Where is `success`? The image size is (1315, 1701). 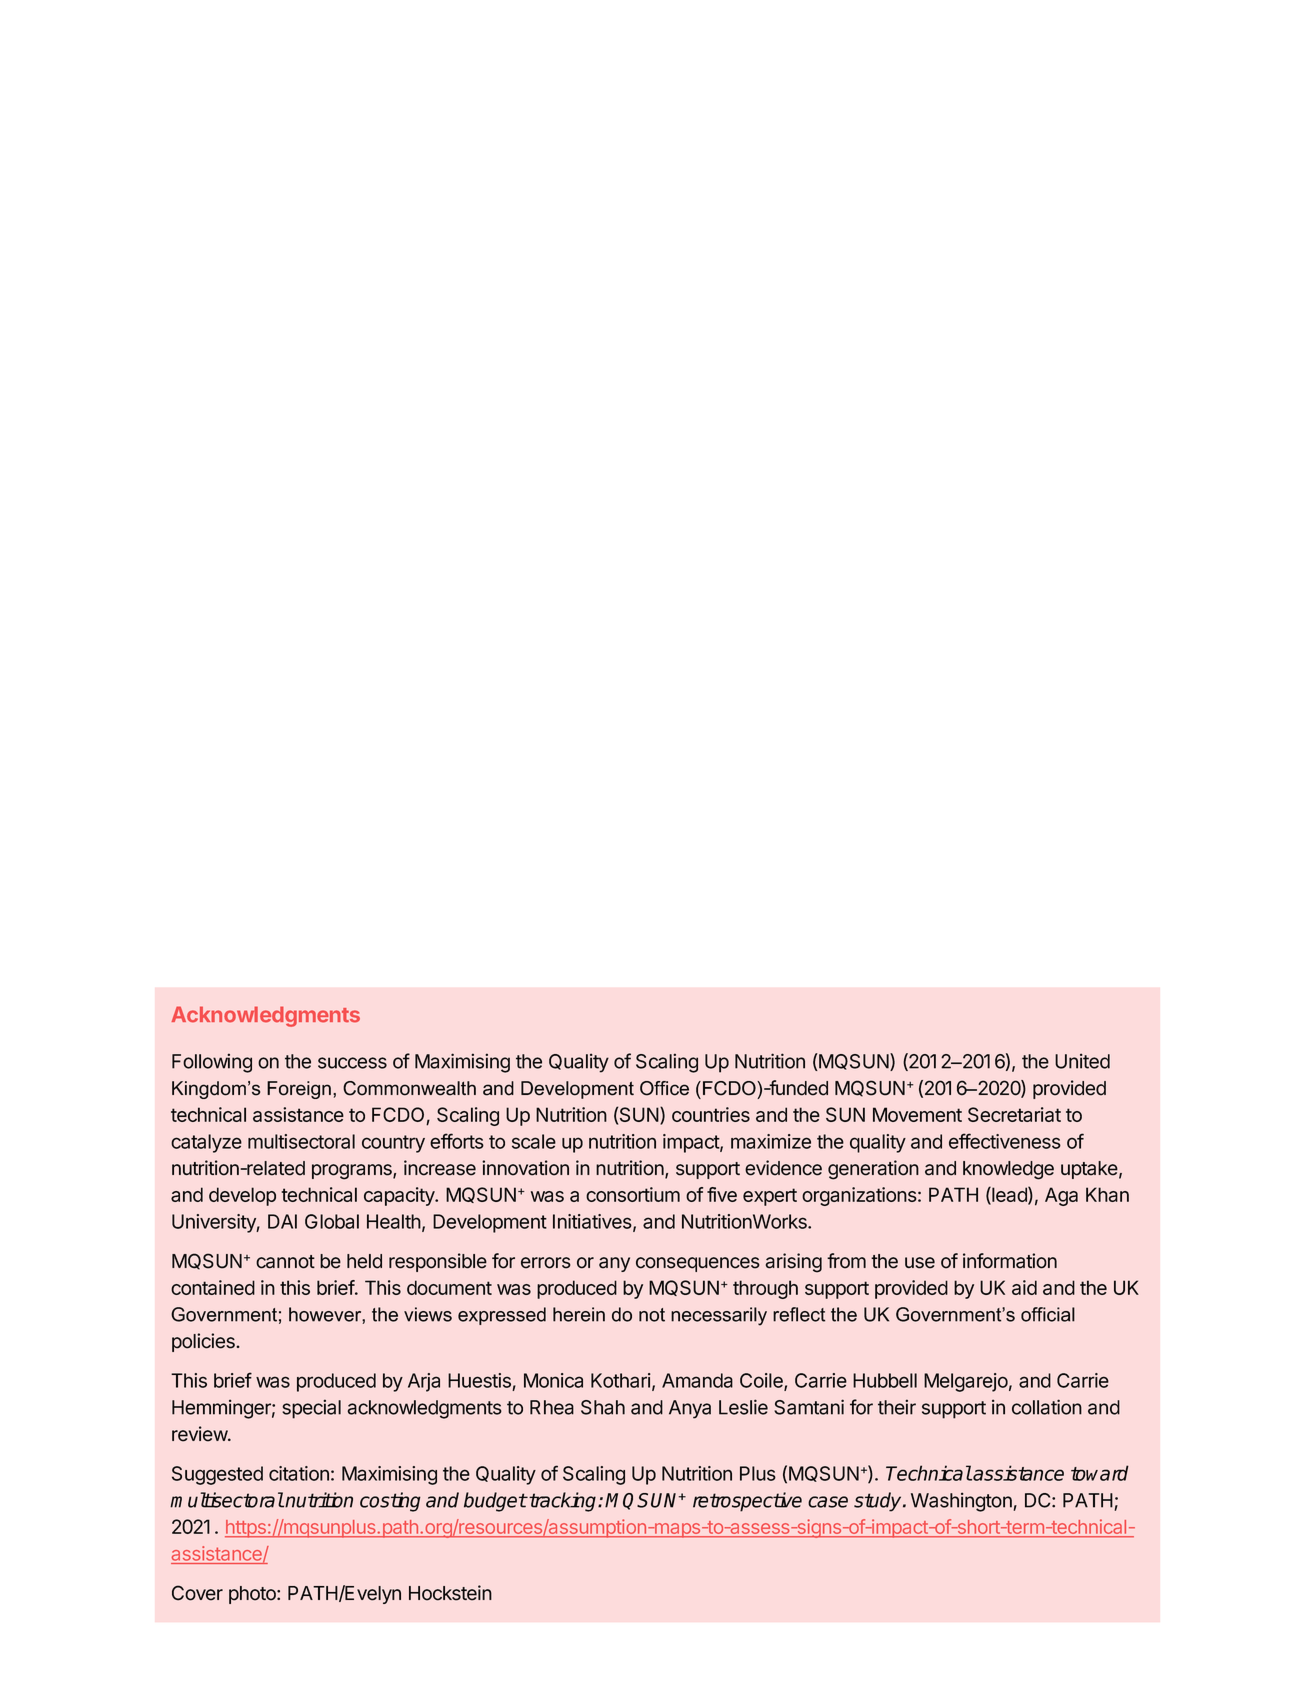 success is located at coordinates (352, 1063).
